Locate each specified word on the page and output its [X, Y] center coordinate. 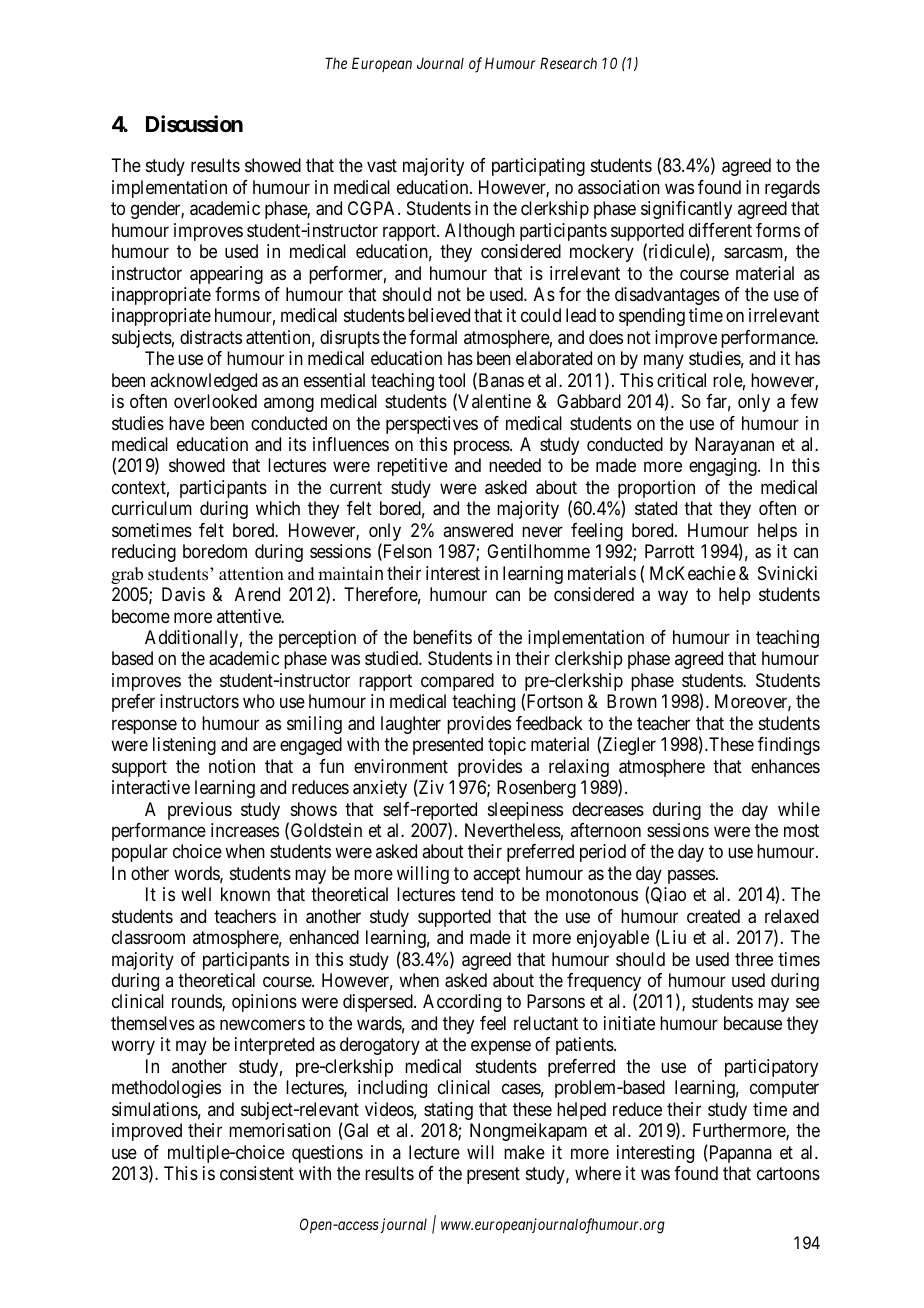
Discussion [194, 124]
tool [451, 380]
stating [448, 1111]
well [196, 894]
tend [477, 894]
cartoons [788, 1173]
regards [792, 189]
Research [568, 63]
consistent [257, 1173]
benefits [442, 637]
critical [681, 380]
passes [691, 876]
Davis [183, 594]
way [673, 598]
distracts [211, 337]
